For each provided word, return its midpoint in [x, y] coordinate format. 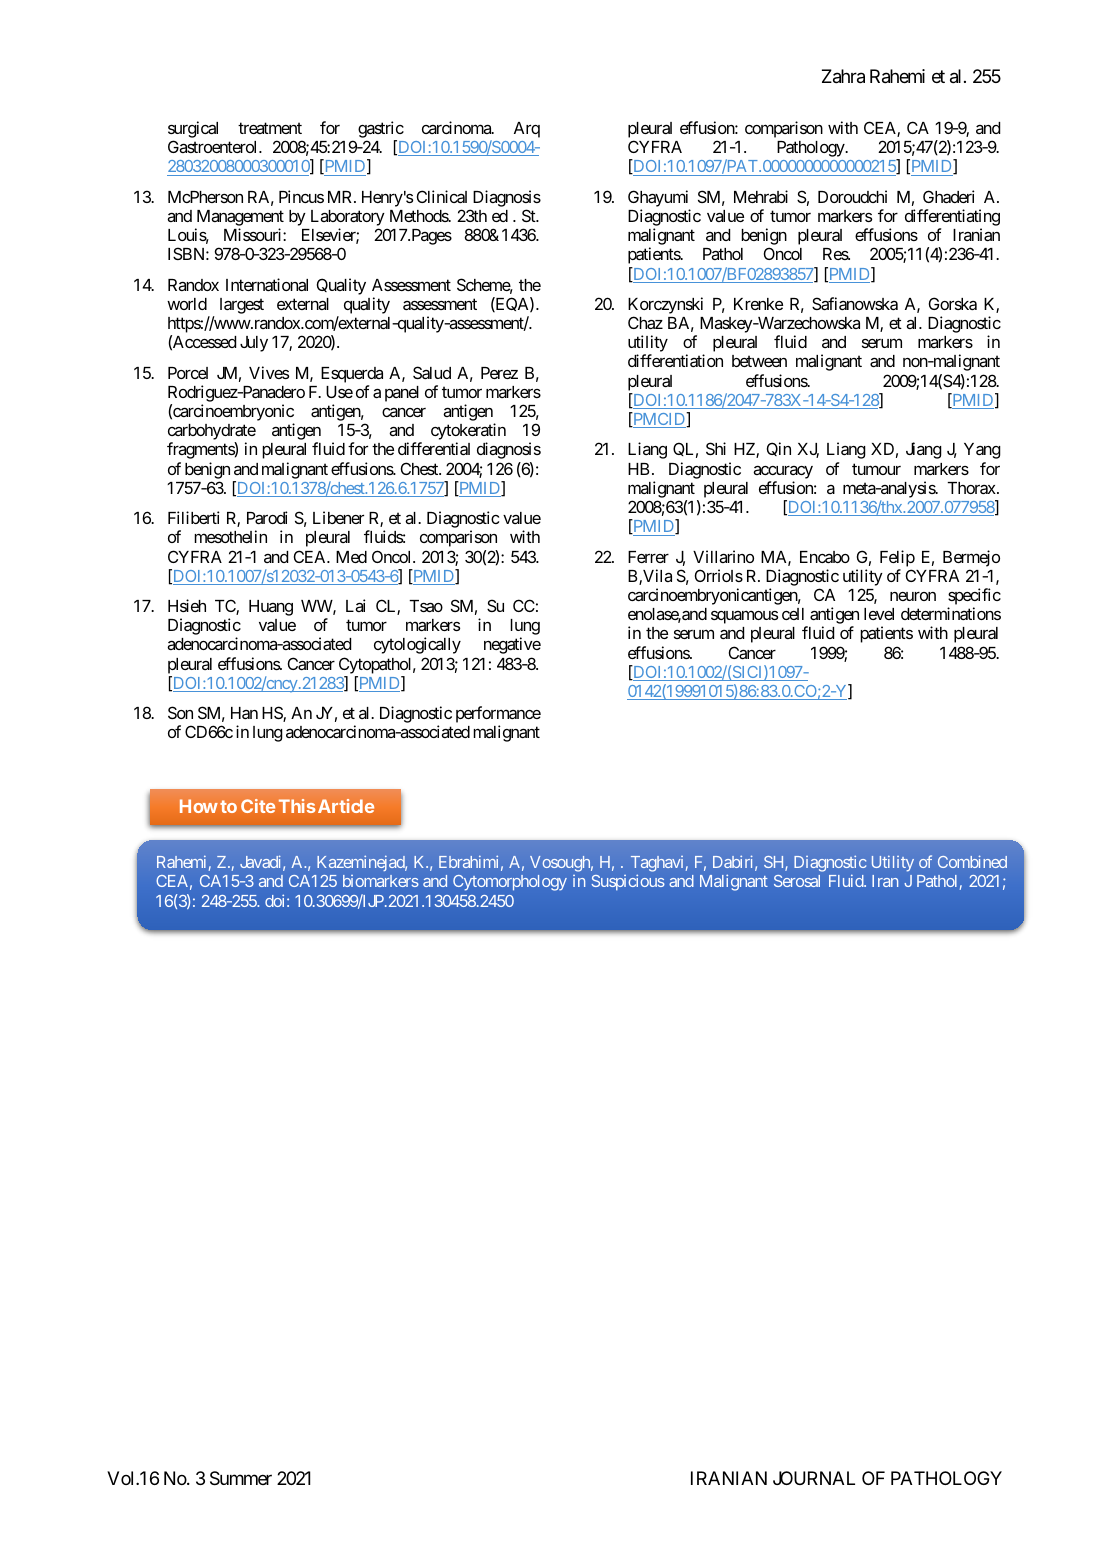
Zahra [843, 76]
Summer [241, 1478]
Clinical [442, 196]
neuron [913, 596]
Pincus [301, 196]
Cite [258, 806]
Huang [271, 608]
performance [498, 716]
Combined [972, 861]
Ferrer [648, 557]
